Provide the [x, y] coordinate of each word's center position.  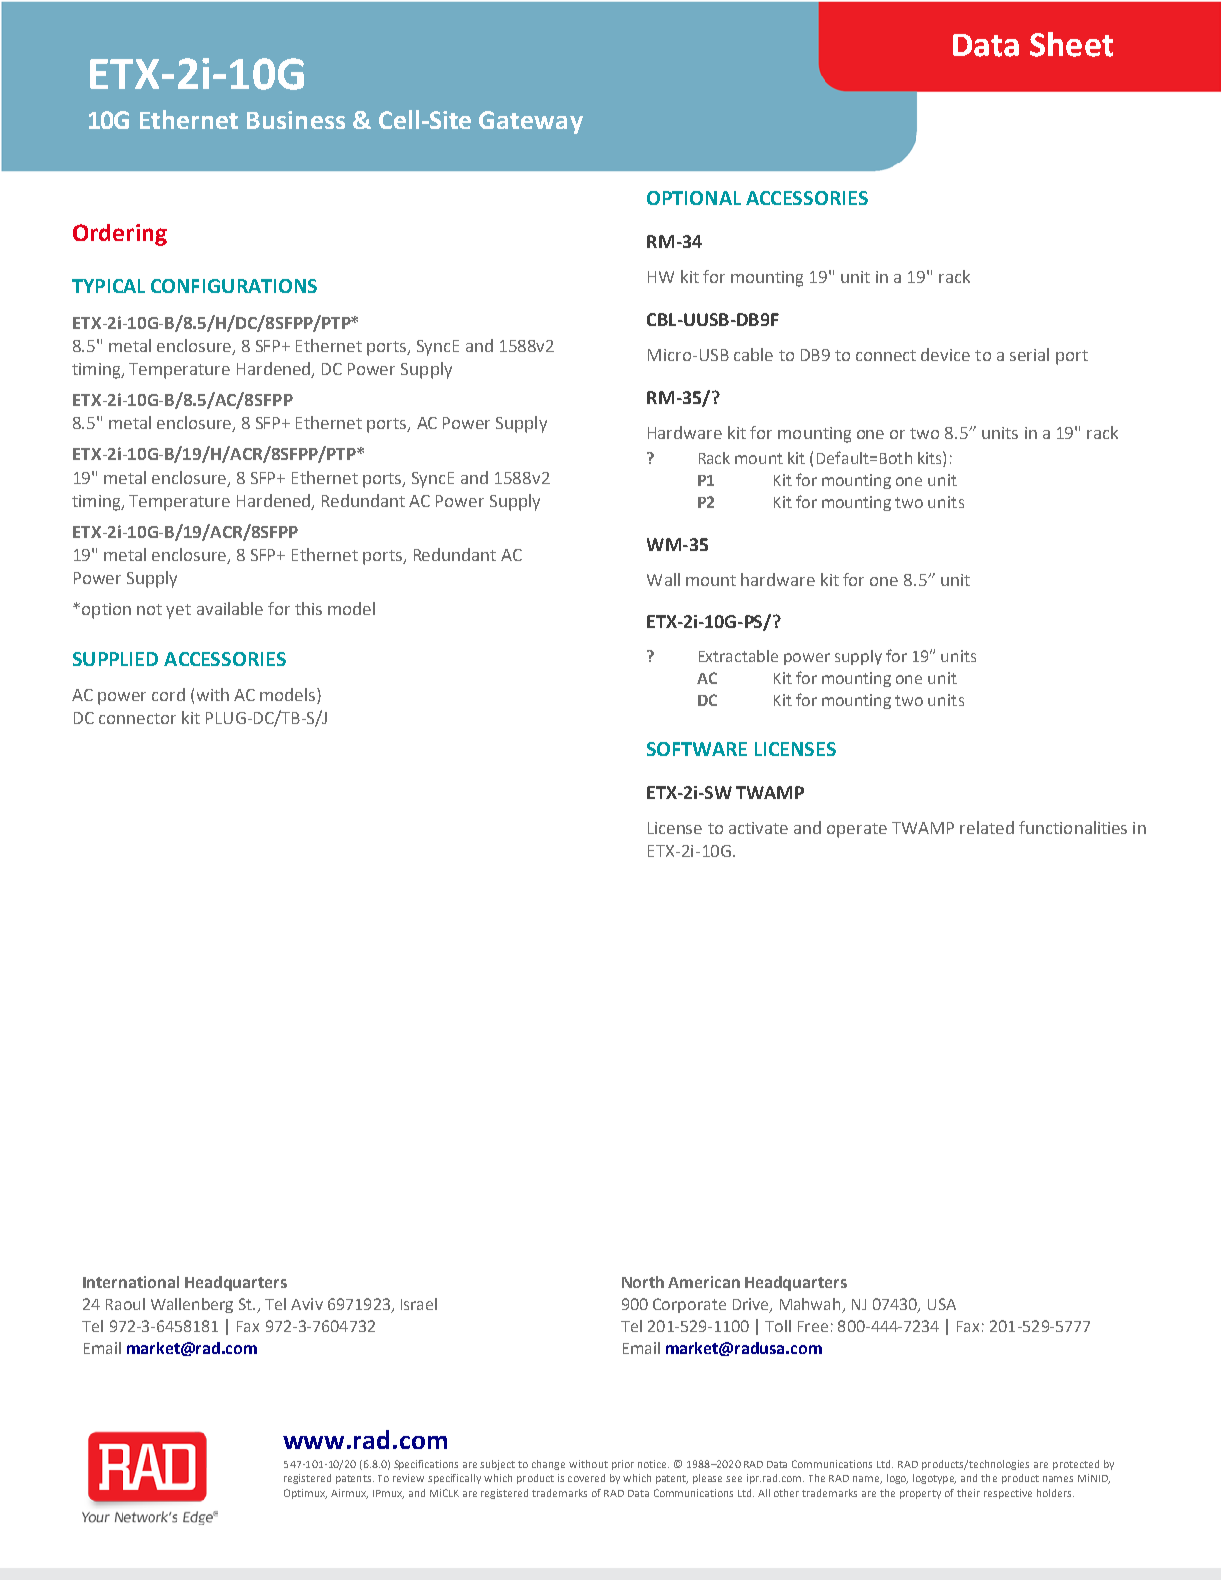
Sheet [1071, 44]
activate [758, 828]
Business [296, 120]
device [945, 354]
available [230, 608]
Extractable [738, 656]
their [968, 1493]
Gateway [531, 122]
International [131, 1282]
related [987, 827]
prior [623, 1465]
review [408, 1478]
